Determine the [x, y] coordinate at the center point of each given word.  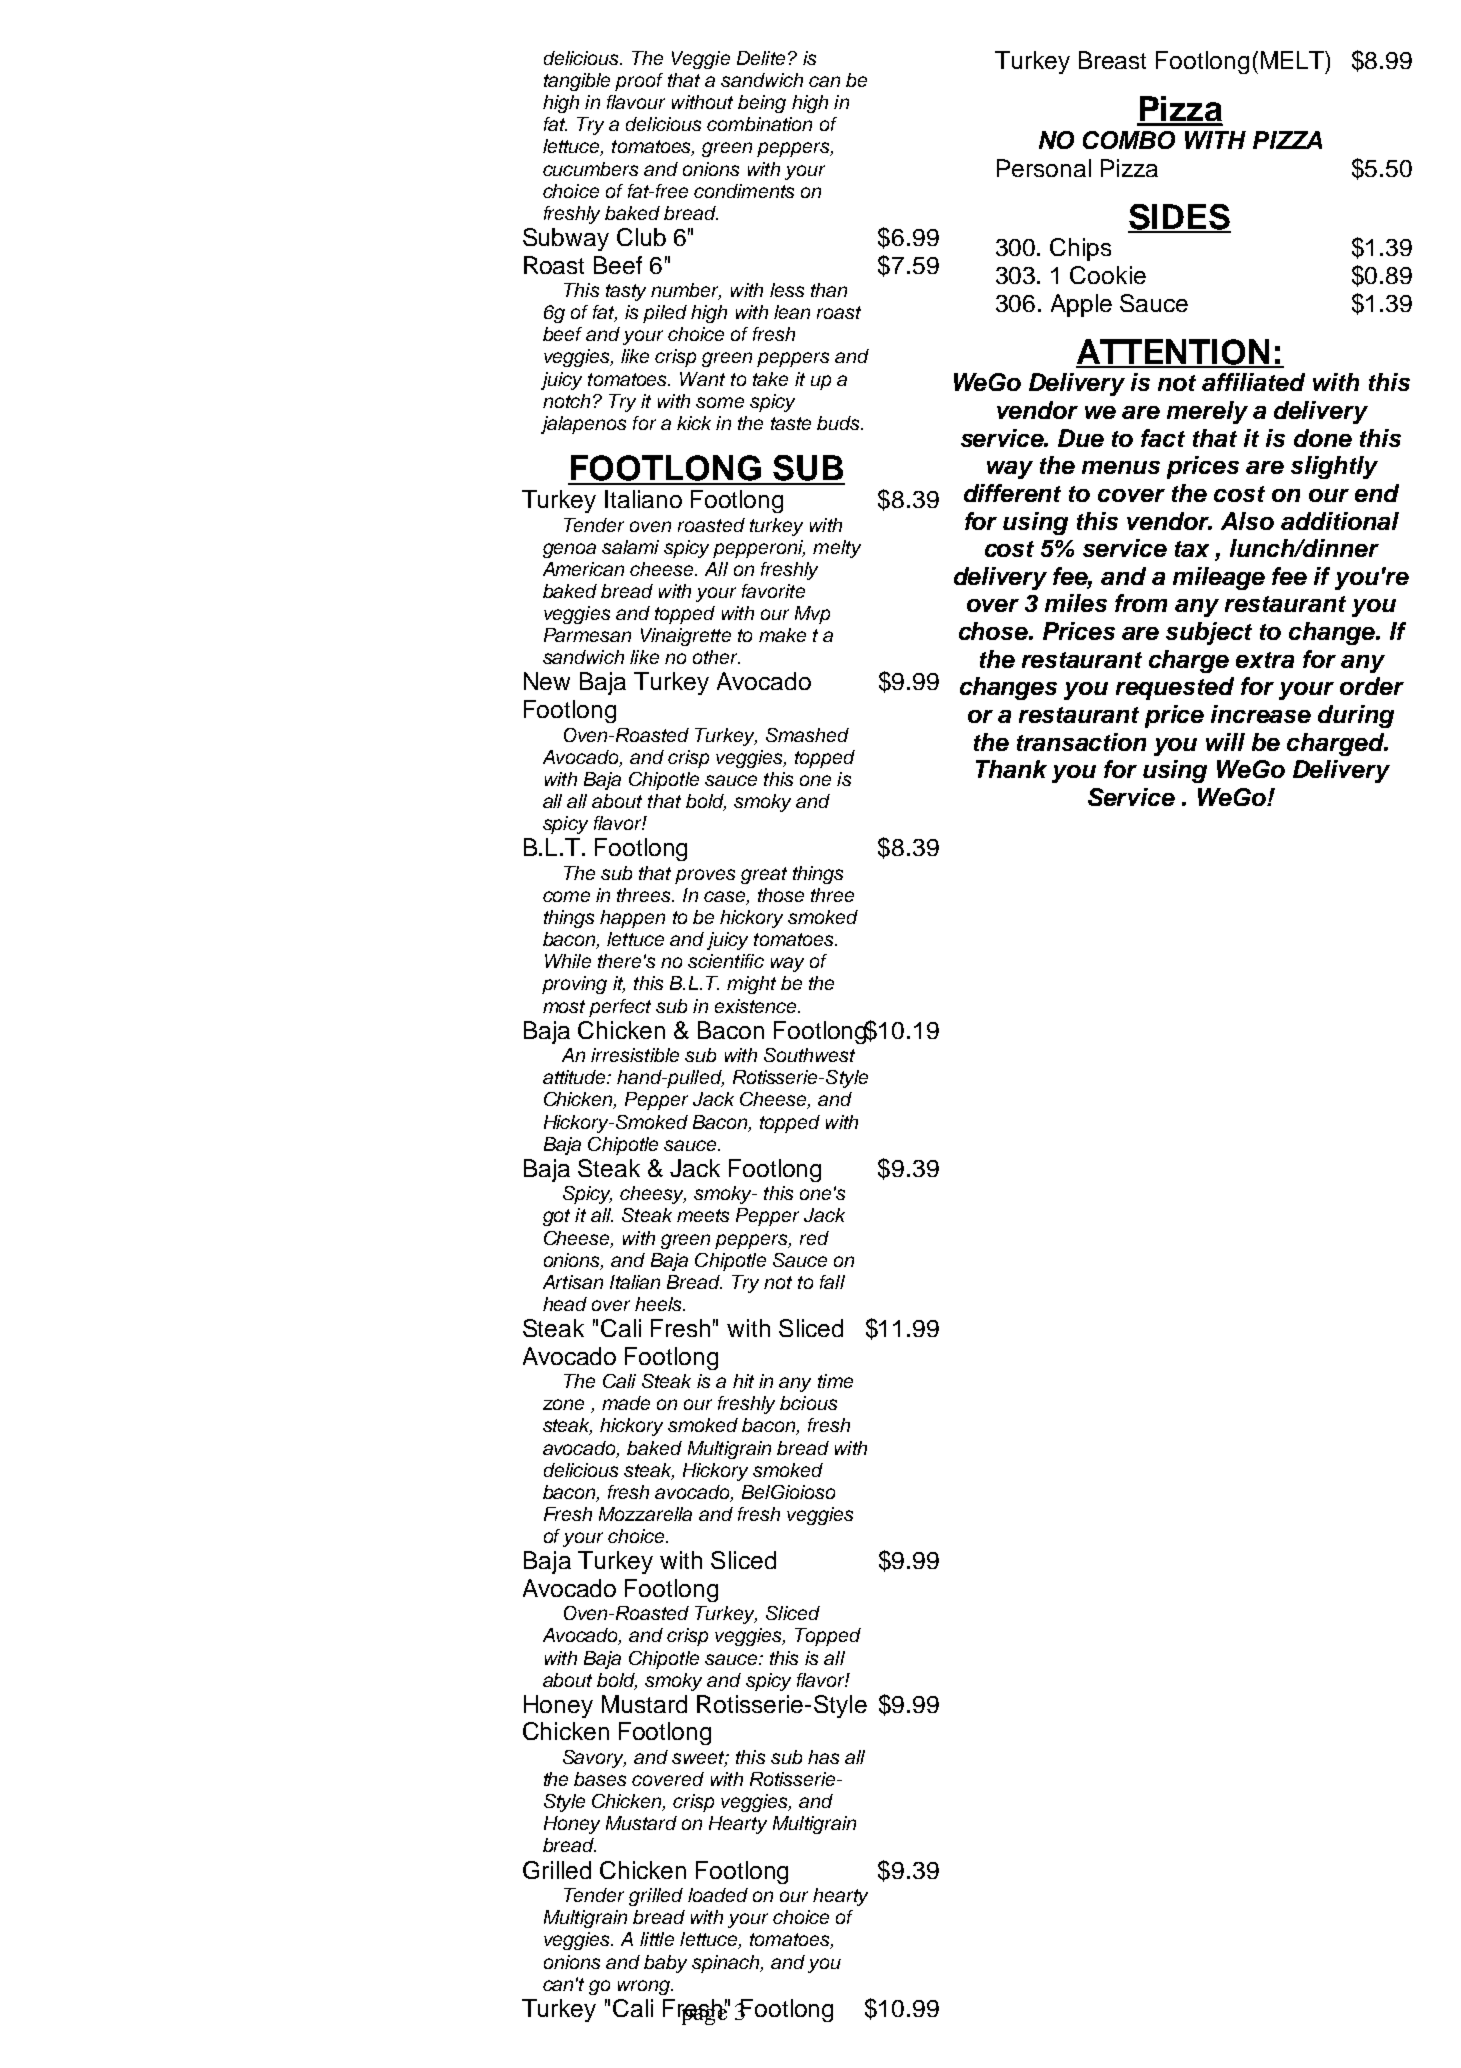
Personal [1044, 168]
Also [1247, 521]
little [657, 1939]
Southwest [809, 1055]
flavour [636, 102]
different [1012, 493]
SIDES [1179, 218]
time [835, 1381]
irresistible [635, 1055]
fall [832, 1282]
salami [630, 547]
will [1225, 742]
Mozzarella [645, 1514]
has [823, 1757]
